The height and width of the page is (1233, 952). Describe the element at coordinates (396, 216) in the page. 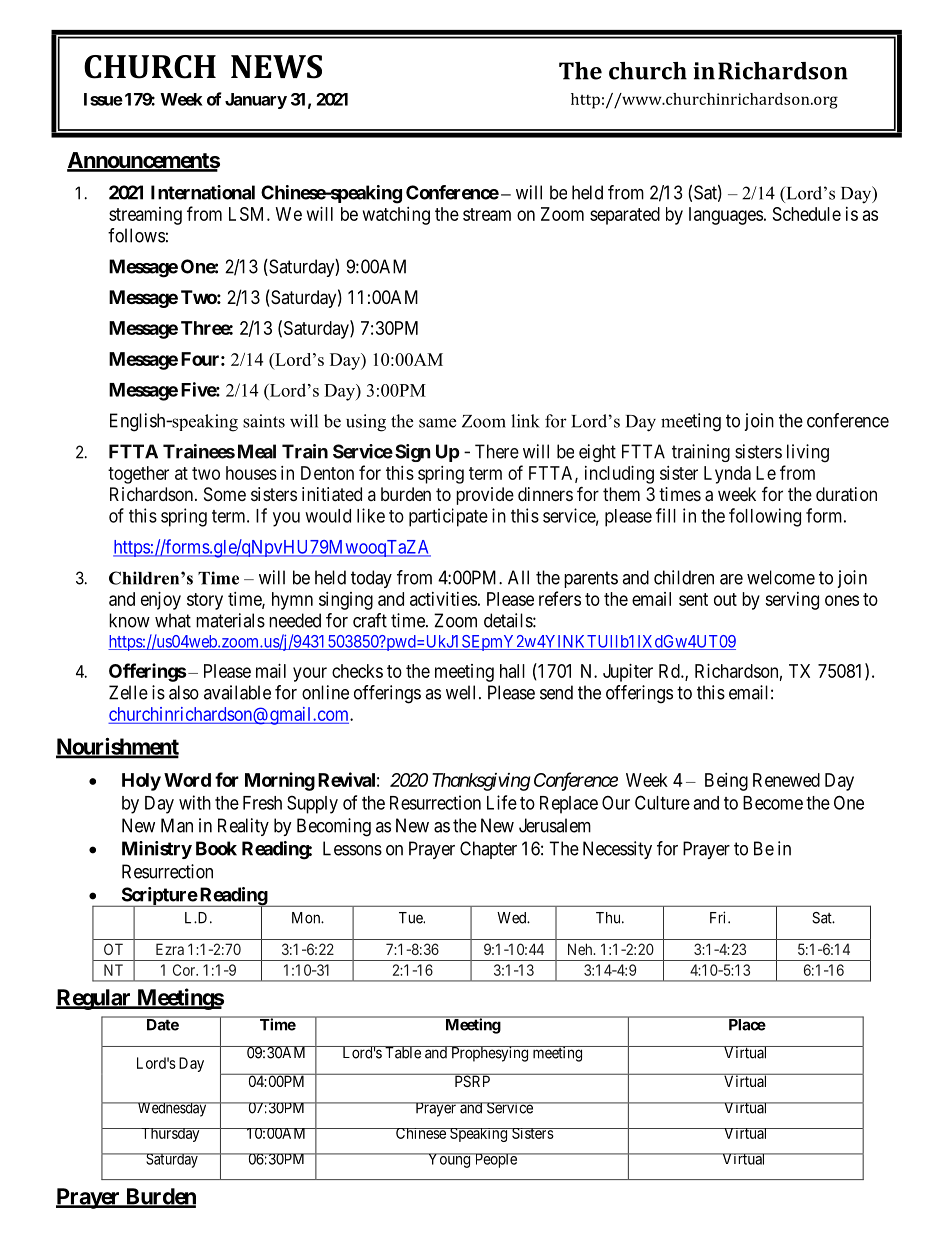

I see `watching` at that location.
